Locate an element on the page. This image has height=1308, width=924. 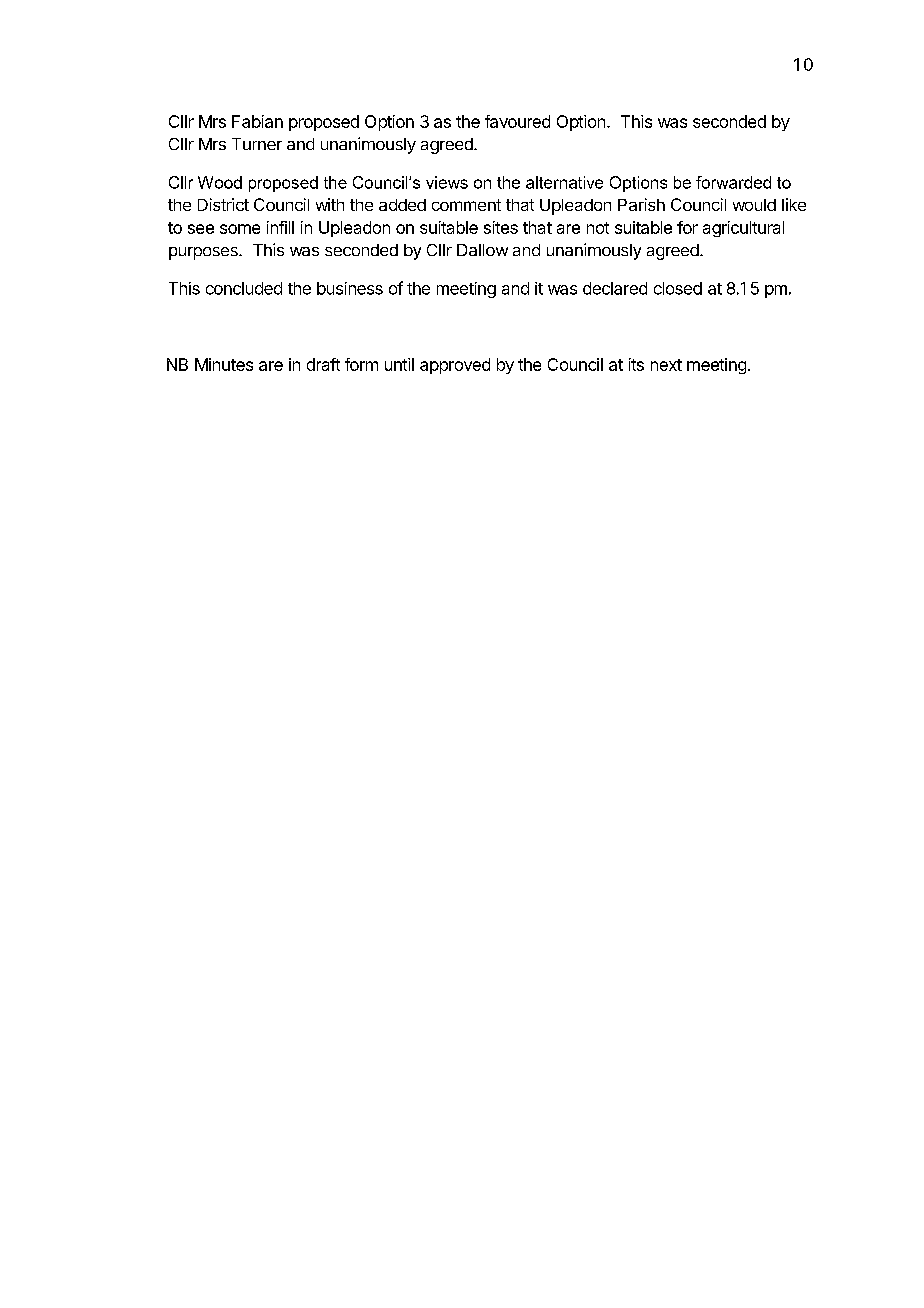
forwarded is located at coordinates (733, 182).
